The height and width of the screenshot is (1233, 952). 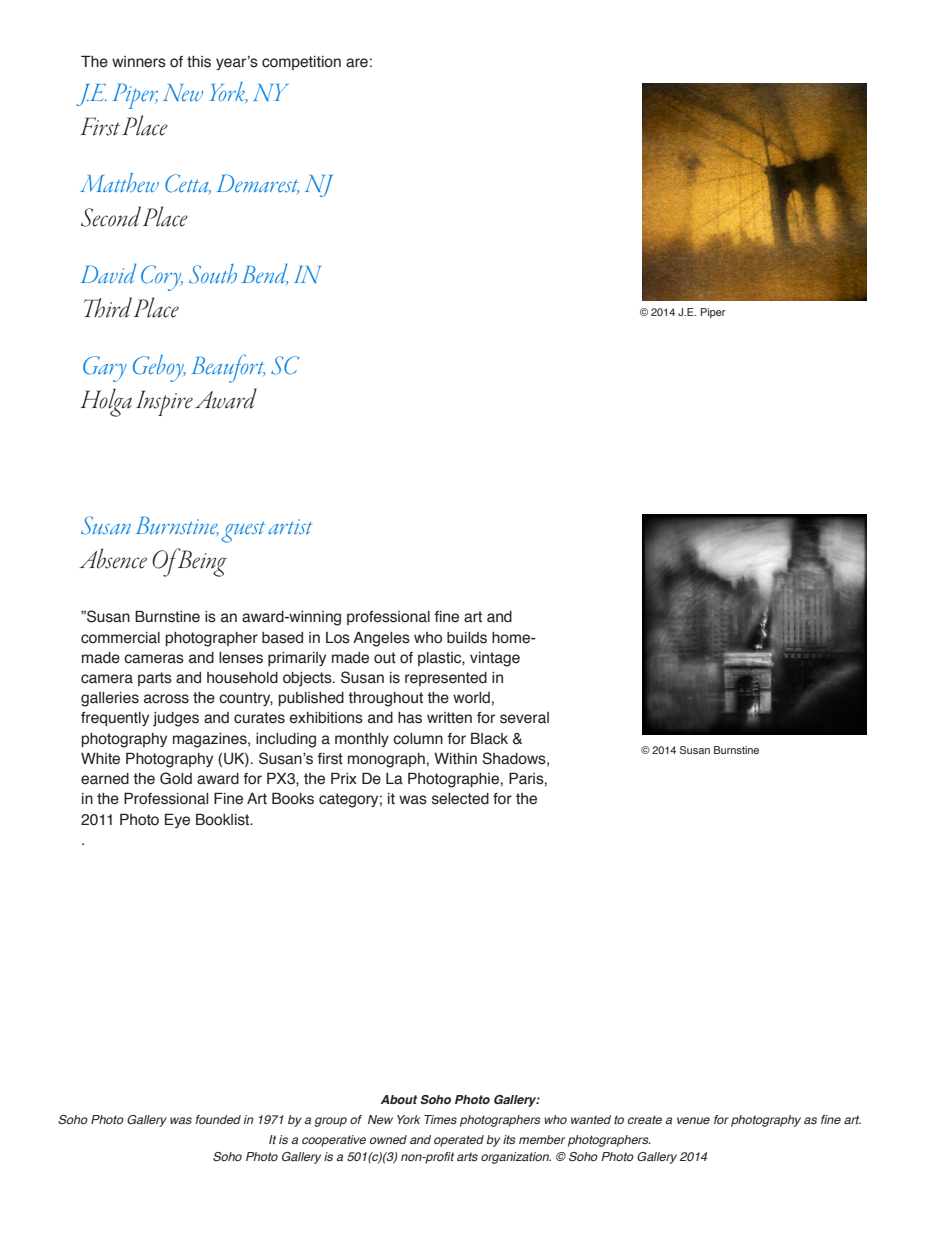 What do you see at coordinates (467, 638) in the screenshot?
I see `builds` at bounding box center [467, 638].
